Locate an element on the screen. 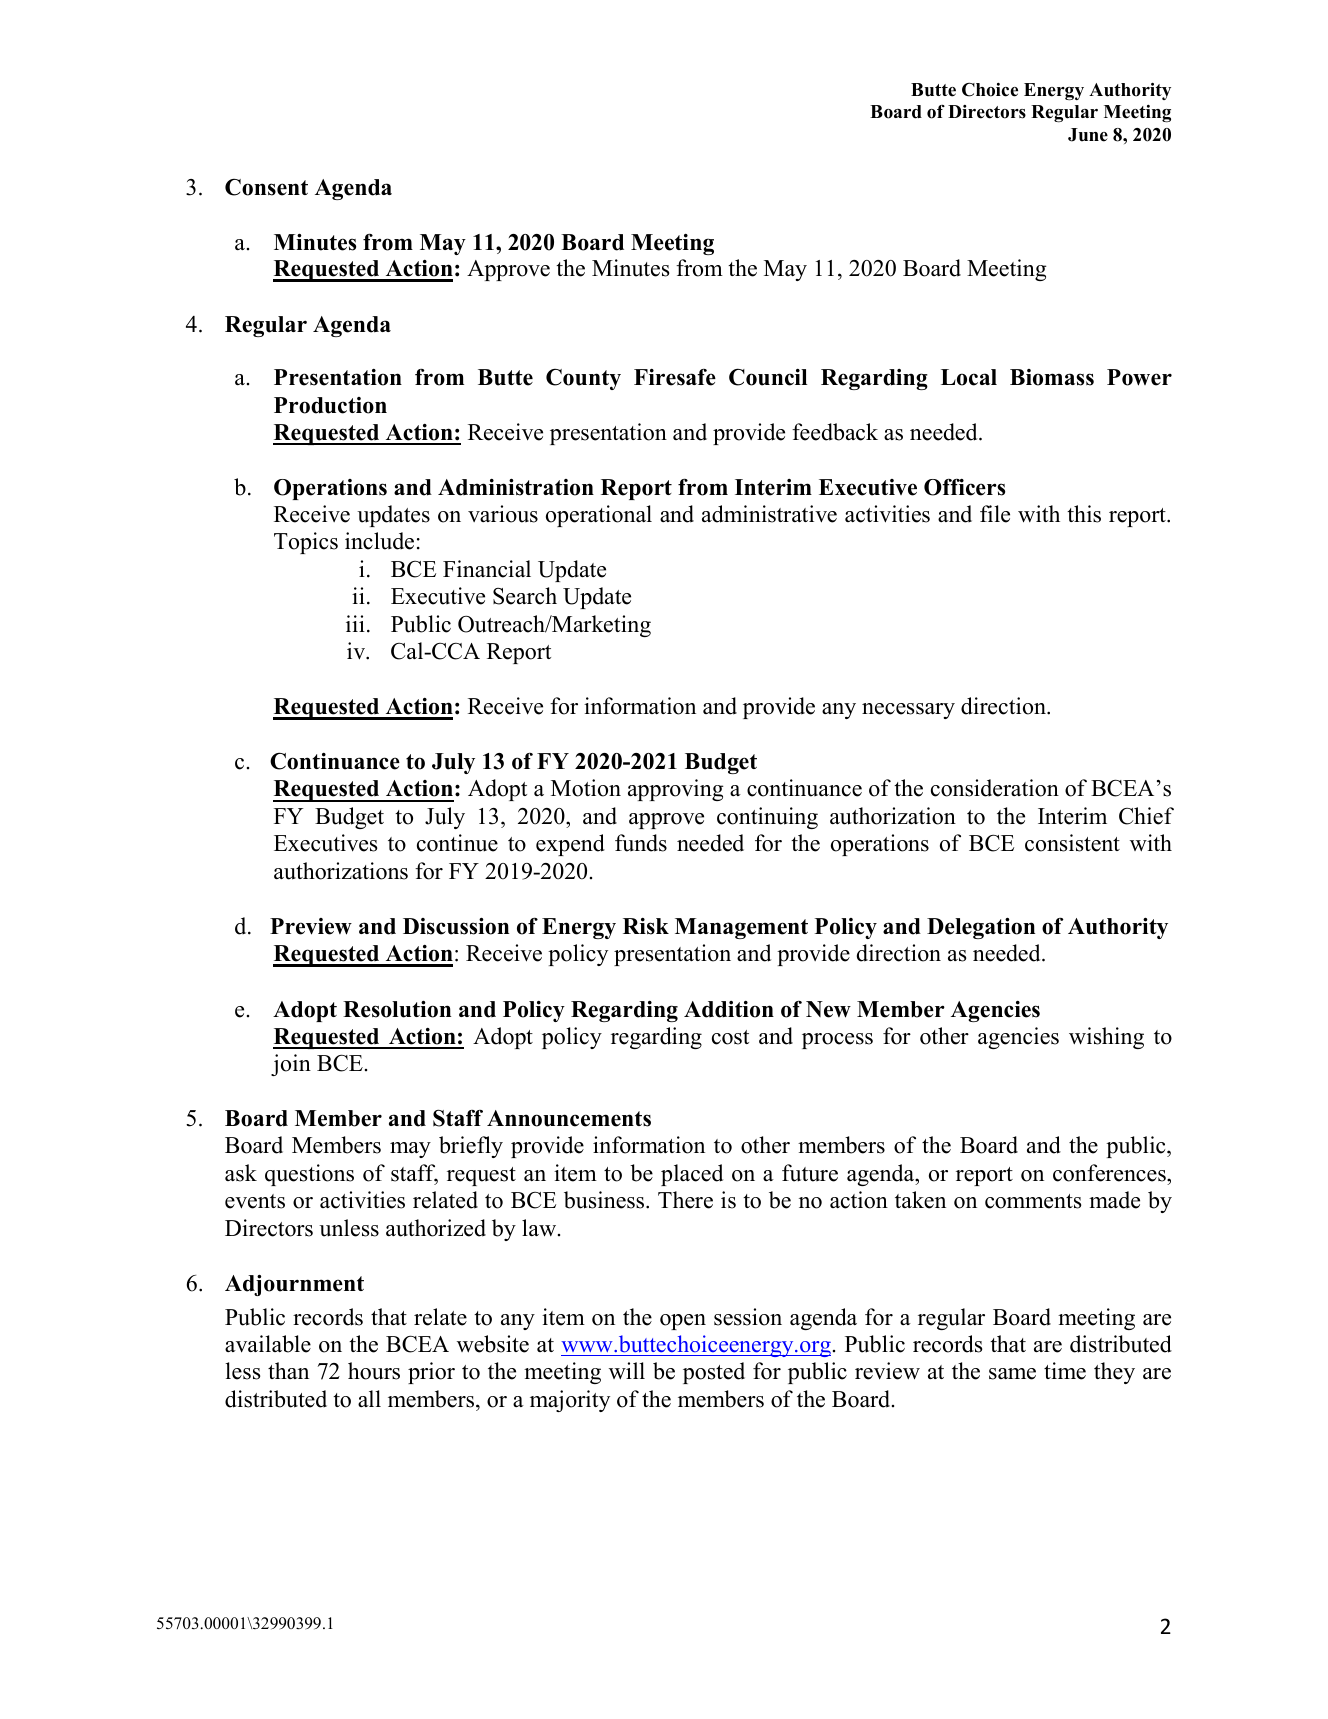 This screenshot has width=1328, height=1719. administrative is located at coordinates (769, 514).
